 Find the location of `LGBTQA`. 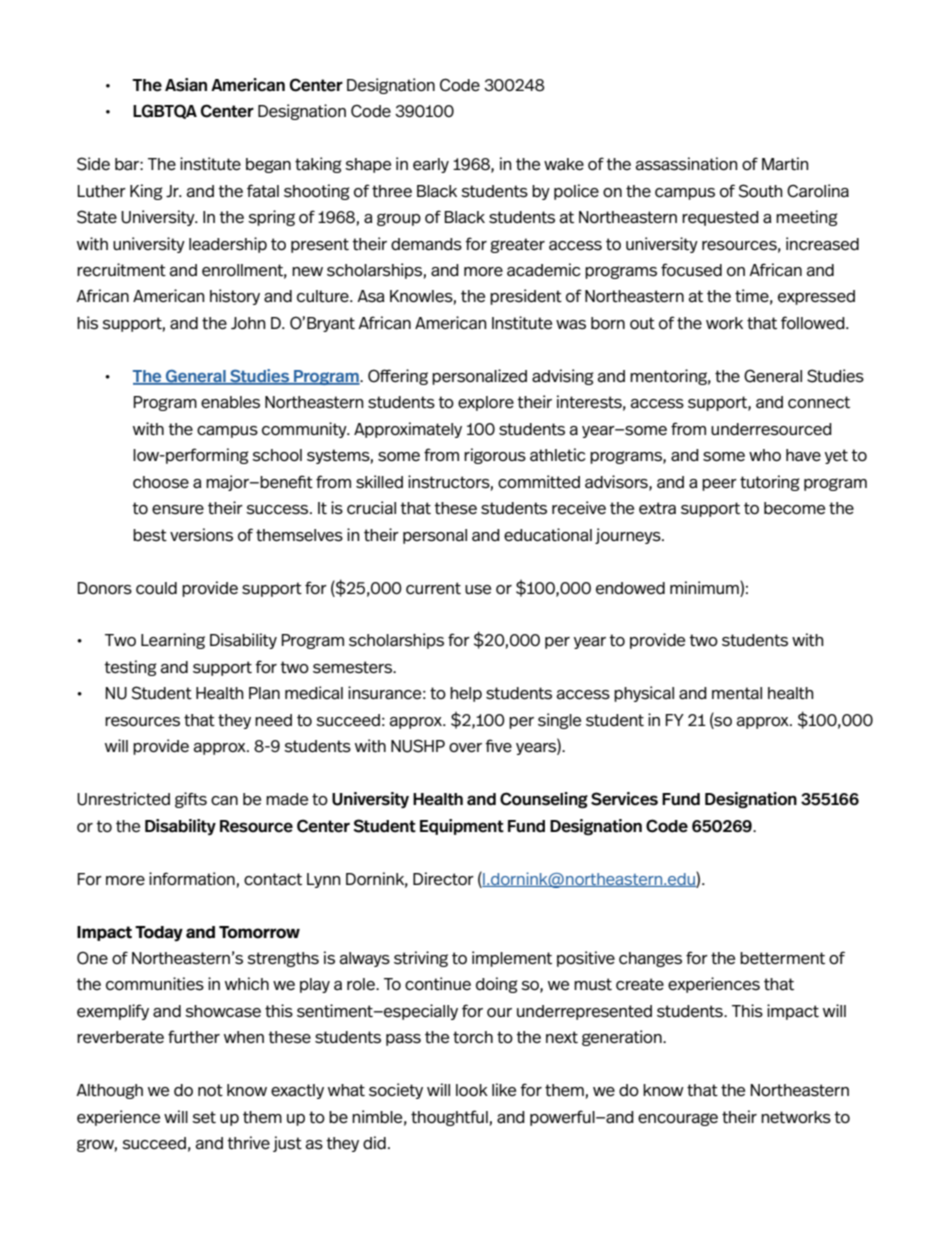

LGBTQA is located at coordinates (165, 111).
